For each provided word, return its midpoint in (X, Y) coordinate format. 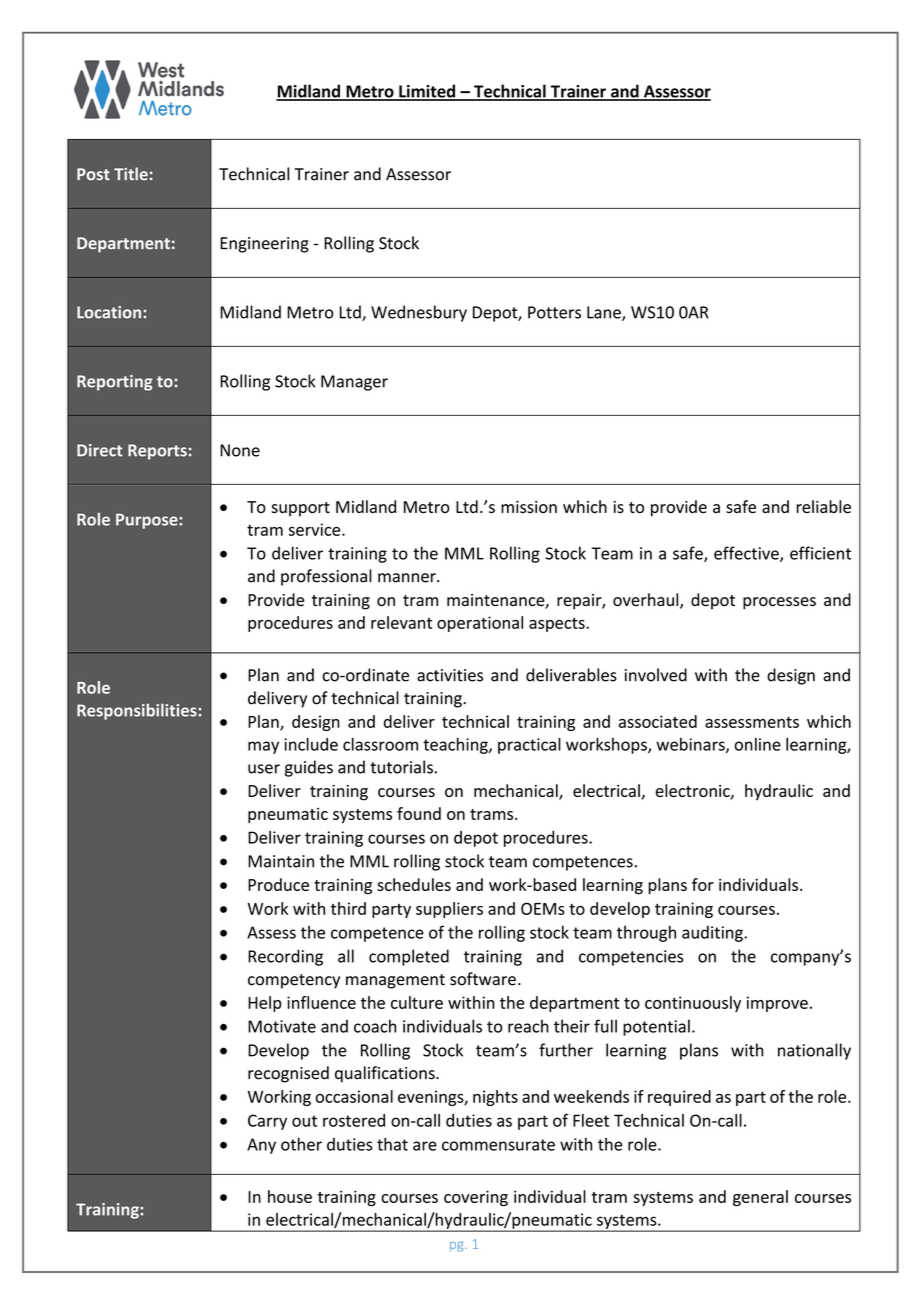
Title (131, 174)
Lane (605, 313)
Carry (267, 1122)
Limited (427, 92)
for (703, 884)
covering (476, 1198)
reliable (823, 506)
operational (480, 624)
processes (779, 603)
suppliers (449, 910)
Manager (354, 383)
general (760, 1198)
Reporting (115, 383)
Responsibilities (137, 712)
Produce (278, 884)
